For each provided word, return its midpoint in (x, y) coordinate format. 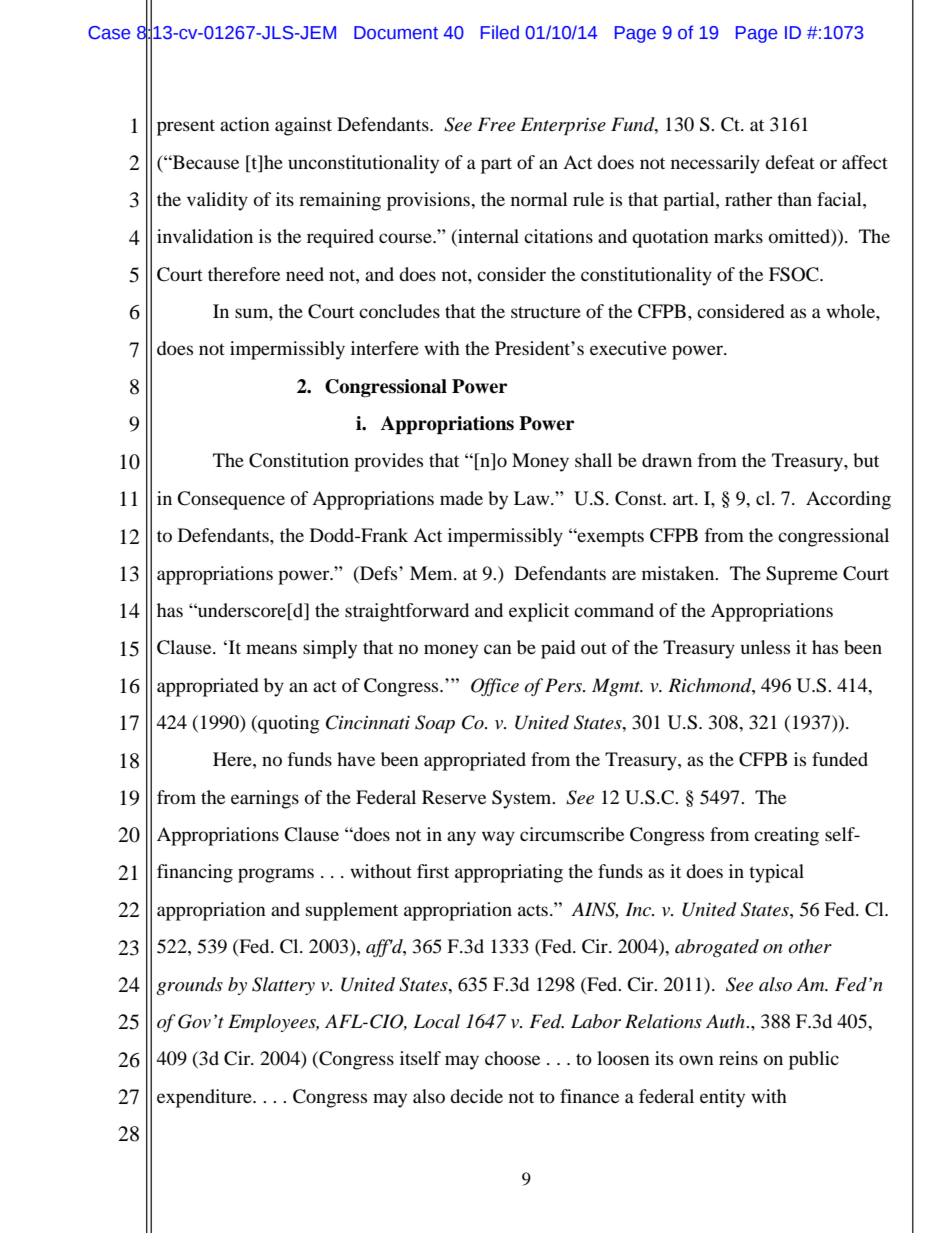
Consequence (231, 500)
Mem (432, 573)
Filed (500, 32)
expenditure (205, 1098)
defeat (790, 162)
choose (512, 1058)
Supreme (802, 575)
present (186, 127)
